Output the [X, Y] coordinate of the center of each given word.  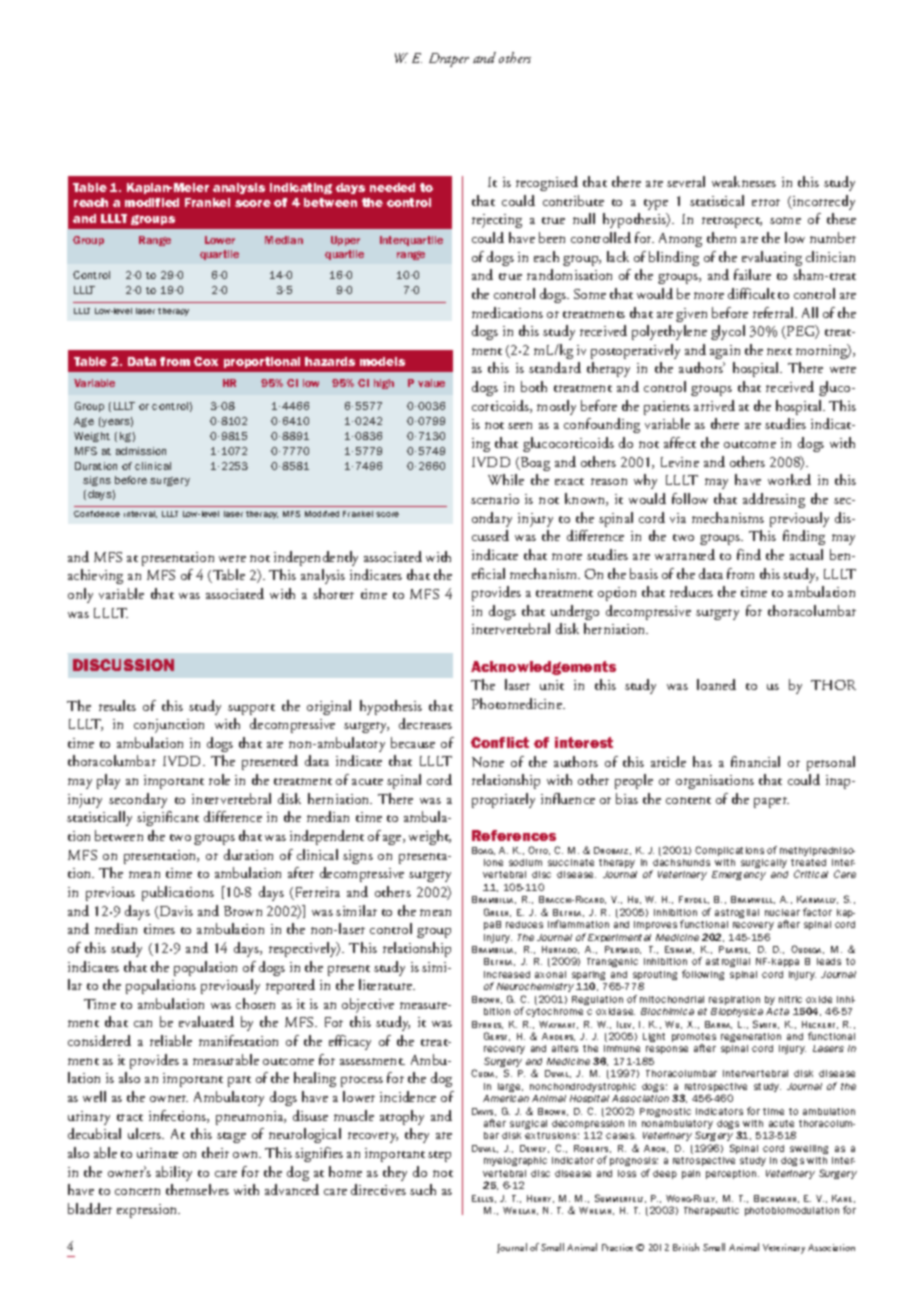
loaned [716, 684]
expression [148, 1211]
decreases [425, 723]
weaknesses [744, 181]
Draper [449, 60]
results [117, 705]
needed [392, 187]
